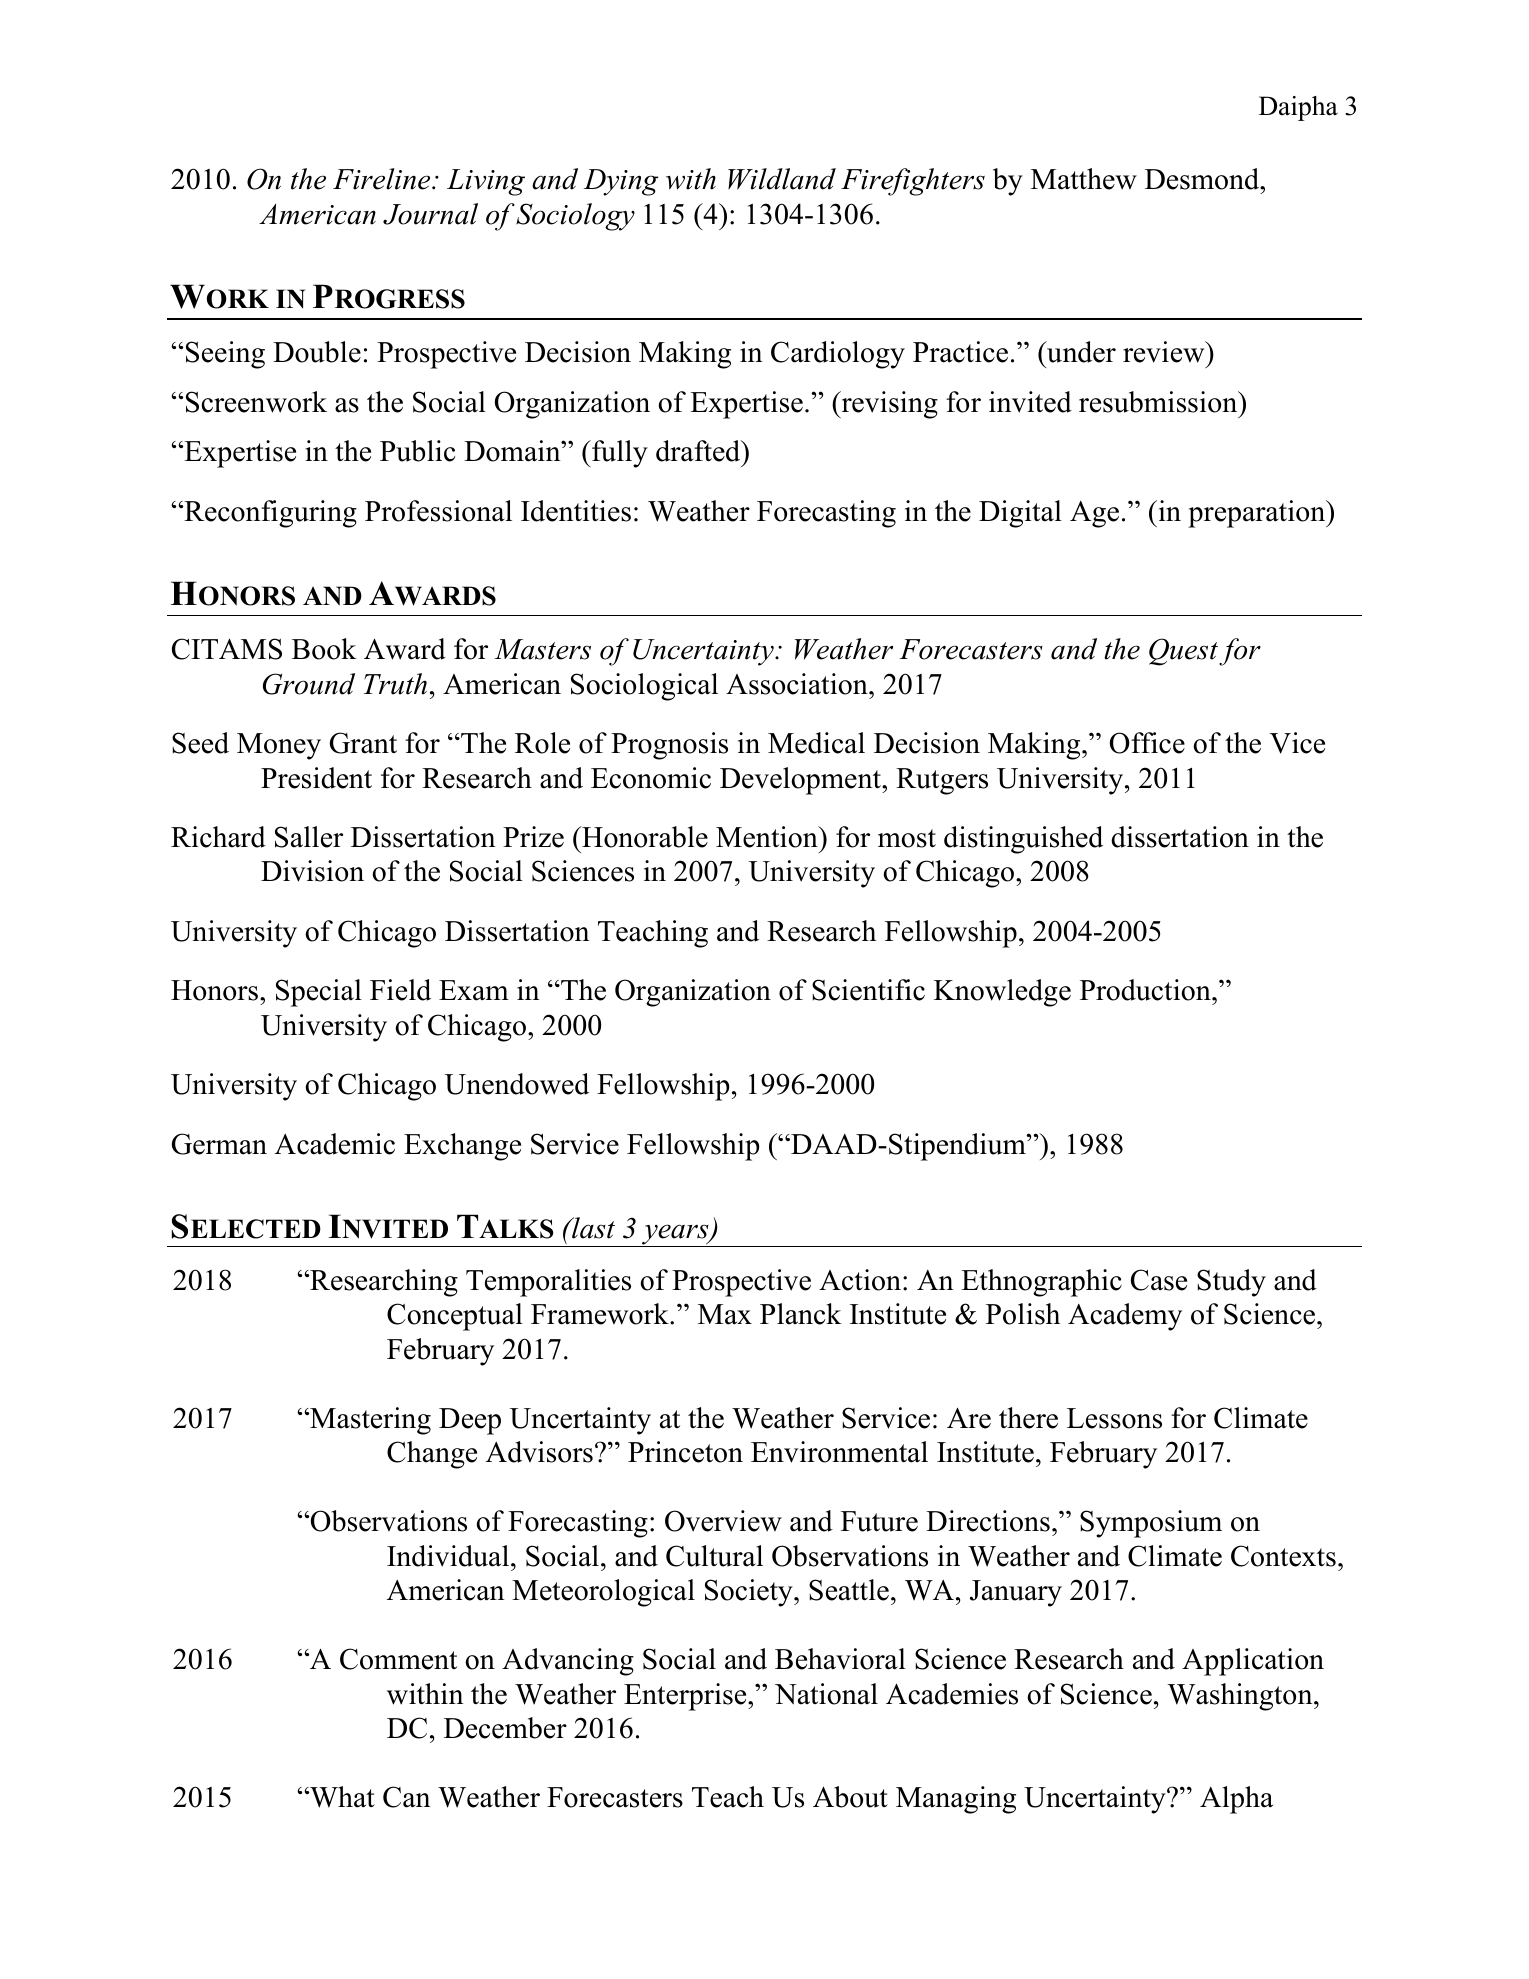  Describe the element at coordinates (398, 1659) in the screenshot. I see `Comment` at that location.
